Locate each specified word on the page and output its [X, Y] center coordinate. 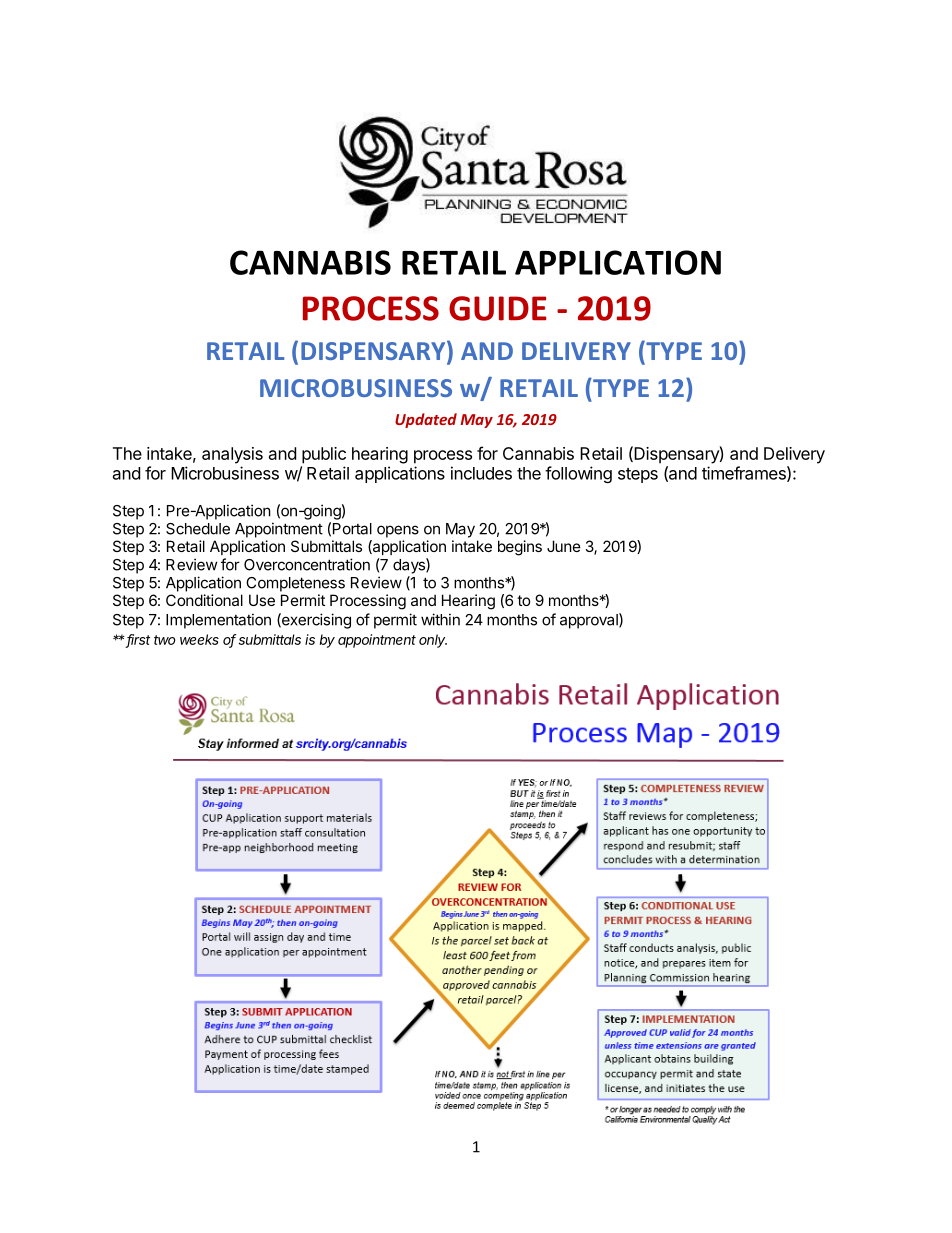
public [324, 455]
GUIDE [498, 308]
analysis [232, 455]
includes [481, 473]
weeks [199, 639]
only [433, 641]
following [578, 474]
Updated [426, 420]
